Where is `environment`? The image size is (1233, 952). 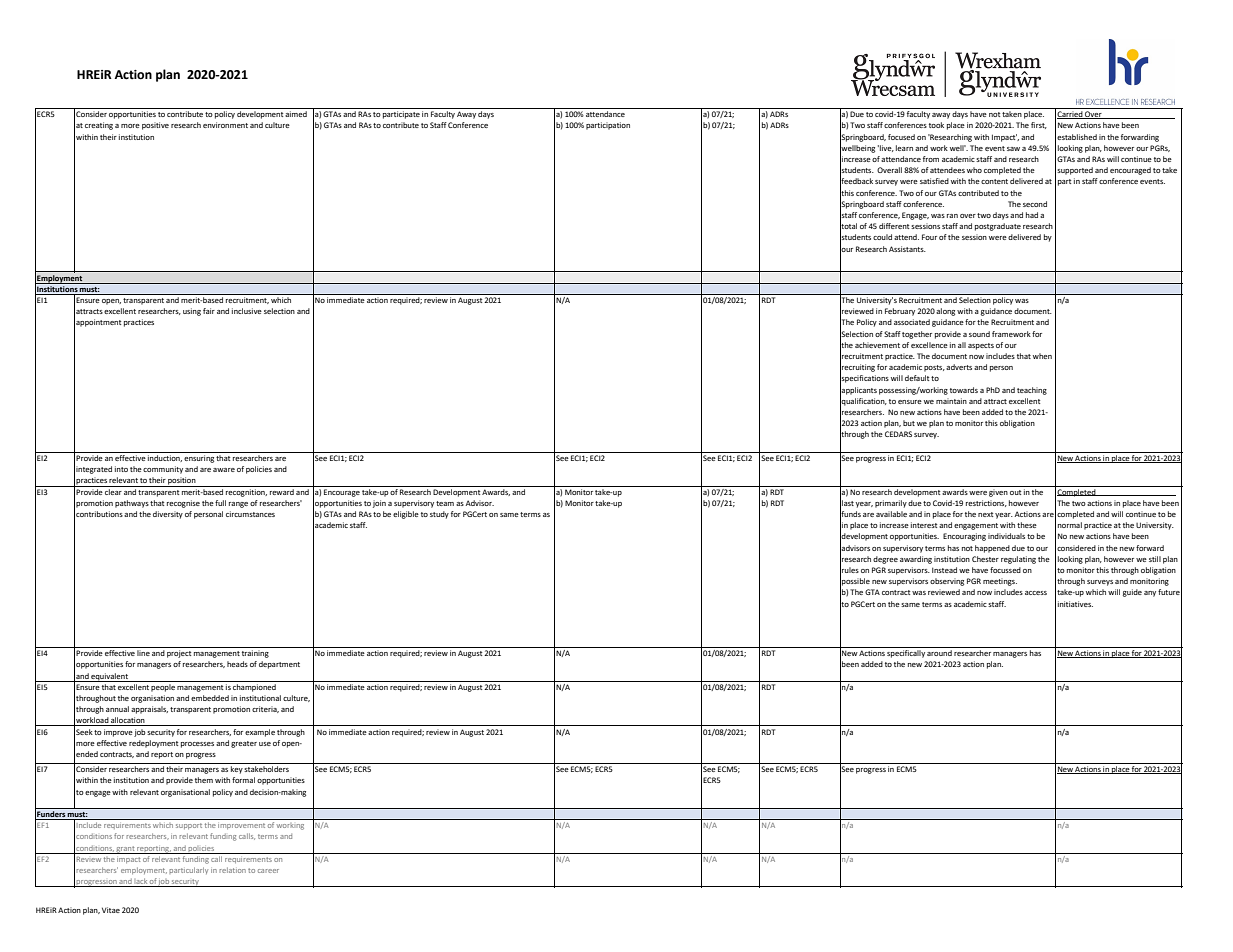
environment is located at coordinates (225, 125).
